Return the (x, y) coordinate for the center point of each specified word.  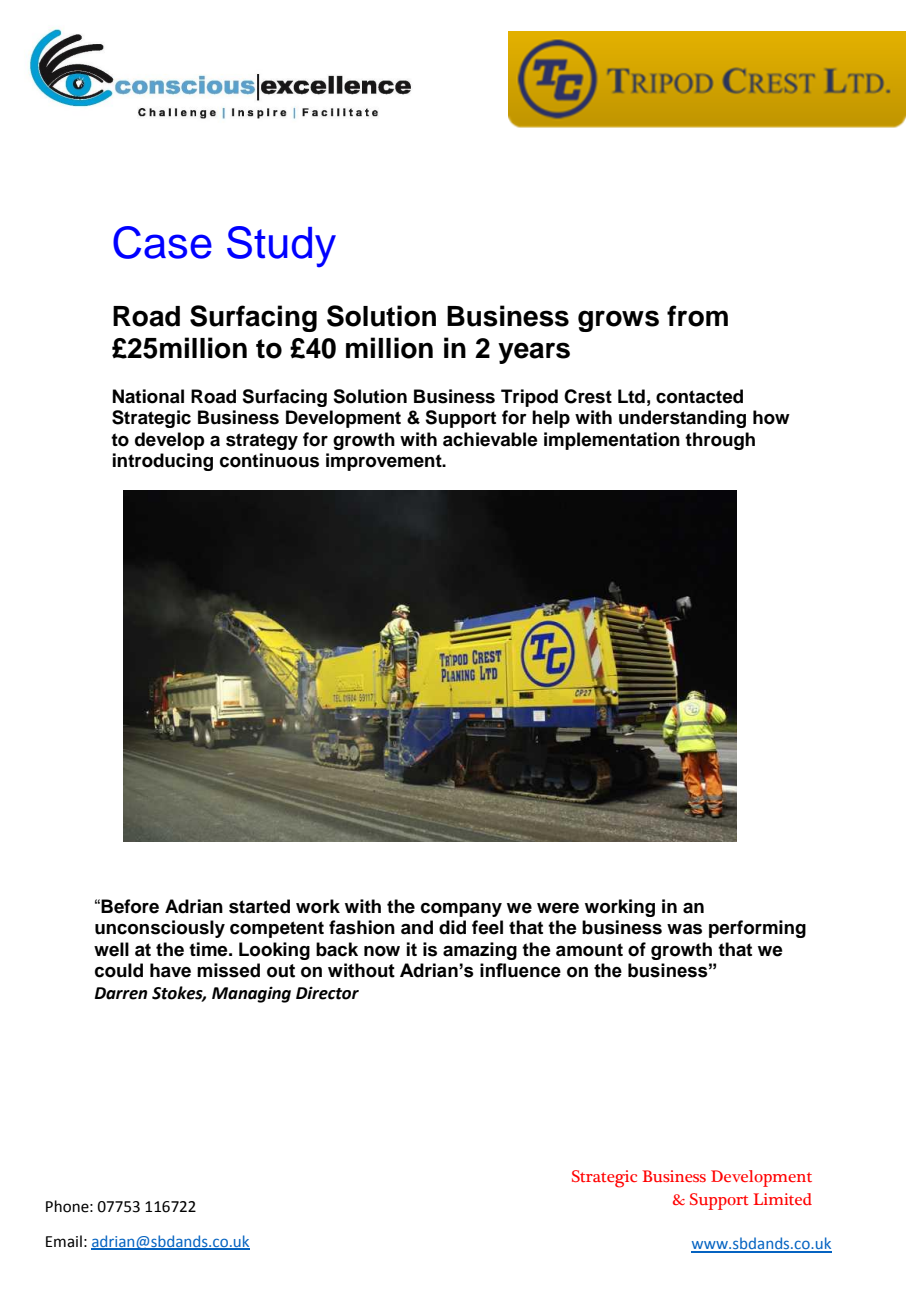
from (697, 316)
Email (64, 1241)
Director (327, 993)
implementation (612, 441)
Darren (121, 993)
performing (757, 929)
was (684, 929)
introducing (163, 462)
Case (162, 242)
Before (130, 906)
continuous (269, 460)
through (720, 441)
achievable (490, 439)
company (461, 910)
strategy (262, 441)
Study (281, 246)
